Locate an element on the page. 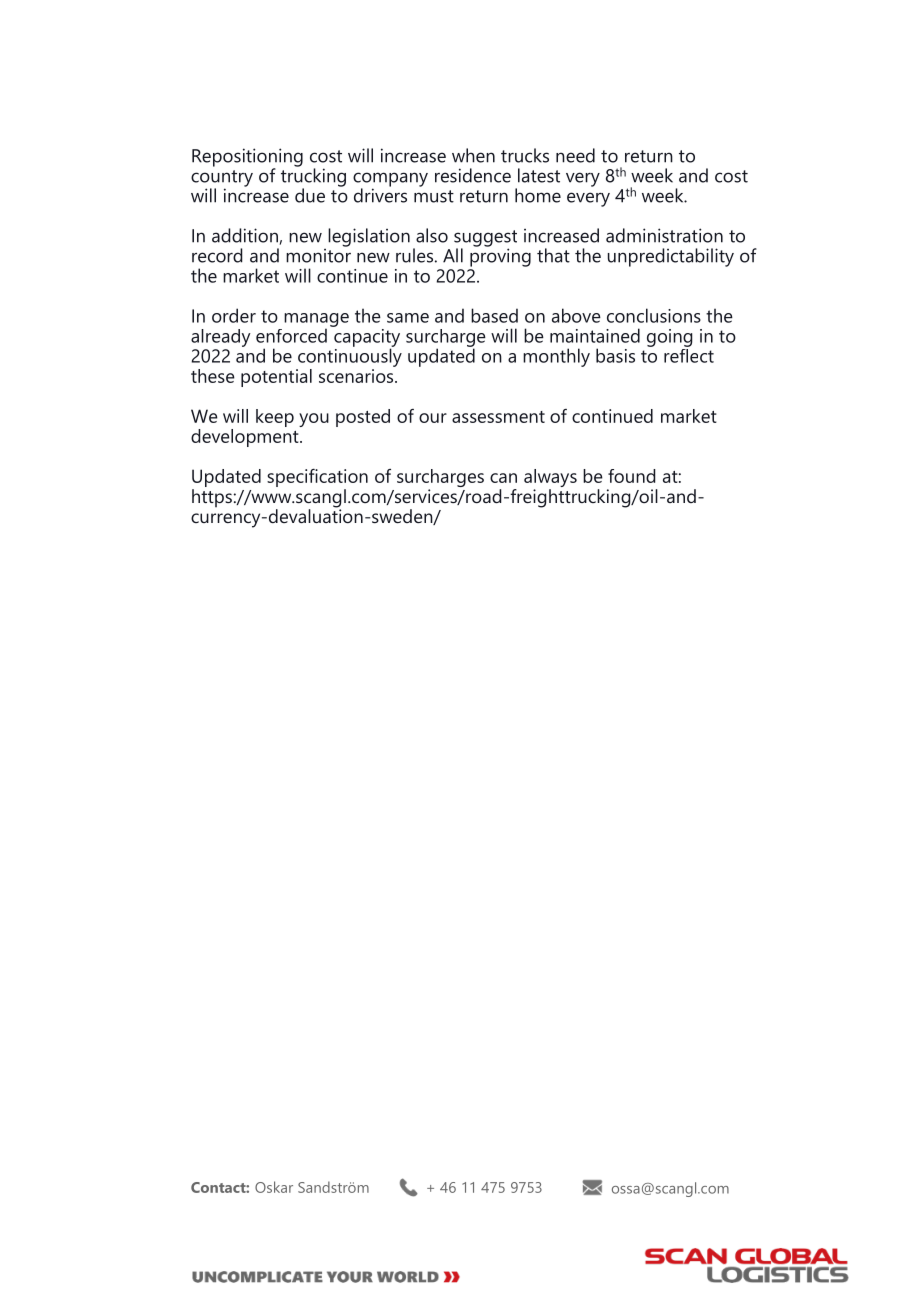 The image size is (911, 1316). must is located at coordinates (434, 196).
